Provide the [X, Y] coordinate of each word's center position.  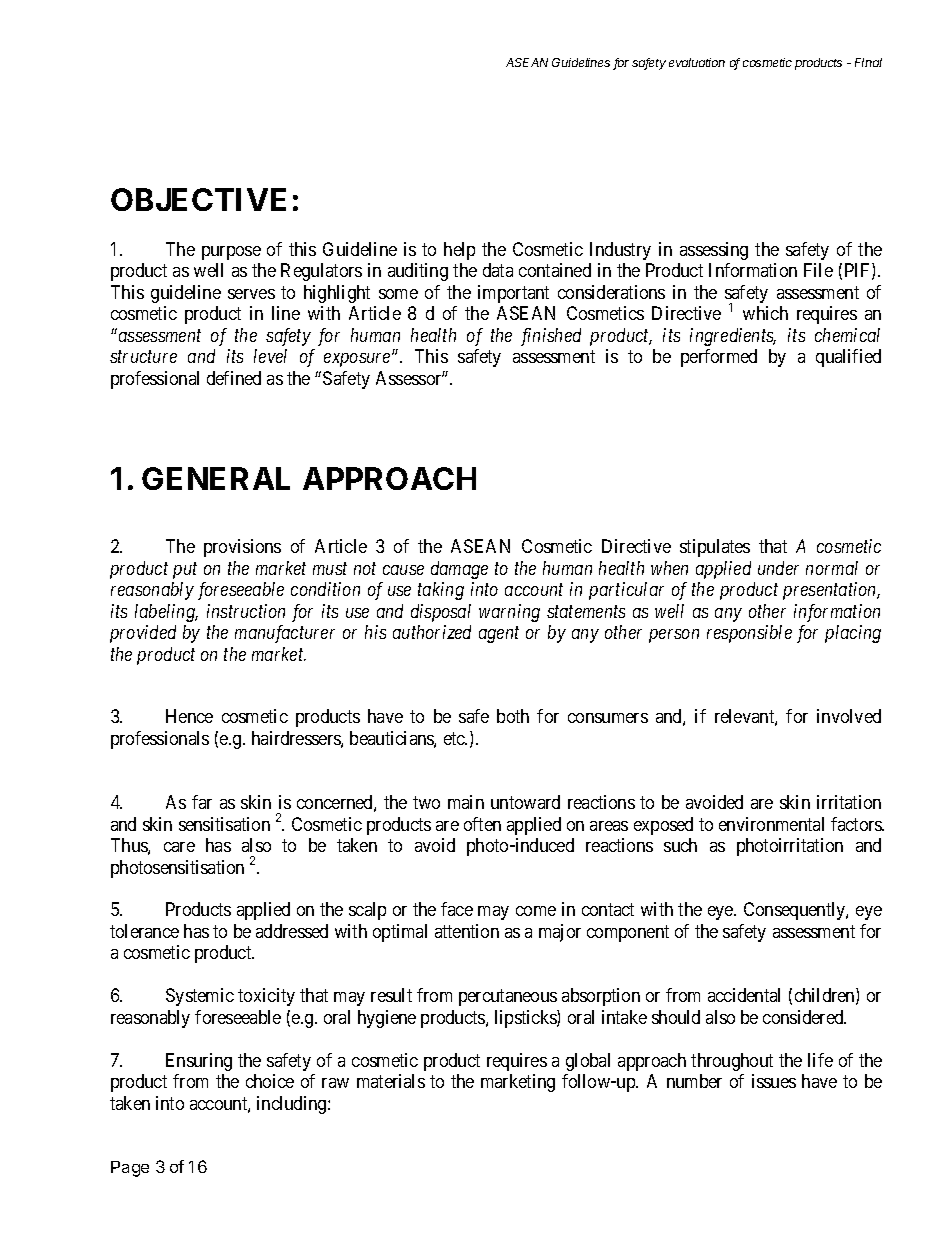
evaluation [697, 62]
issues [774, 1081]
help [459, 251]
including [293, 1105]
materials [391, 1081]
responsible [749, 634]
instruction [246, 611]
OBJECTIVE [198, 199]
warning [509, 613]
